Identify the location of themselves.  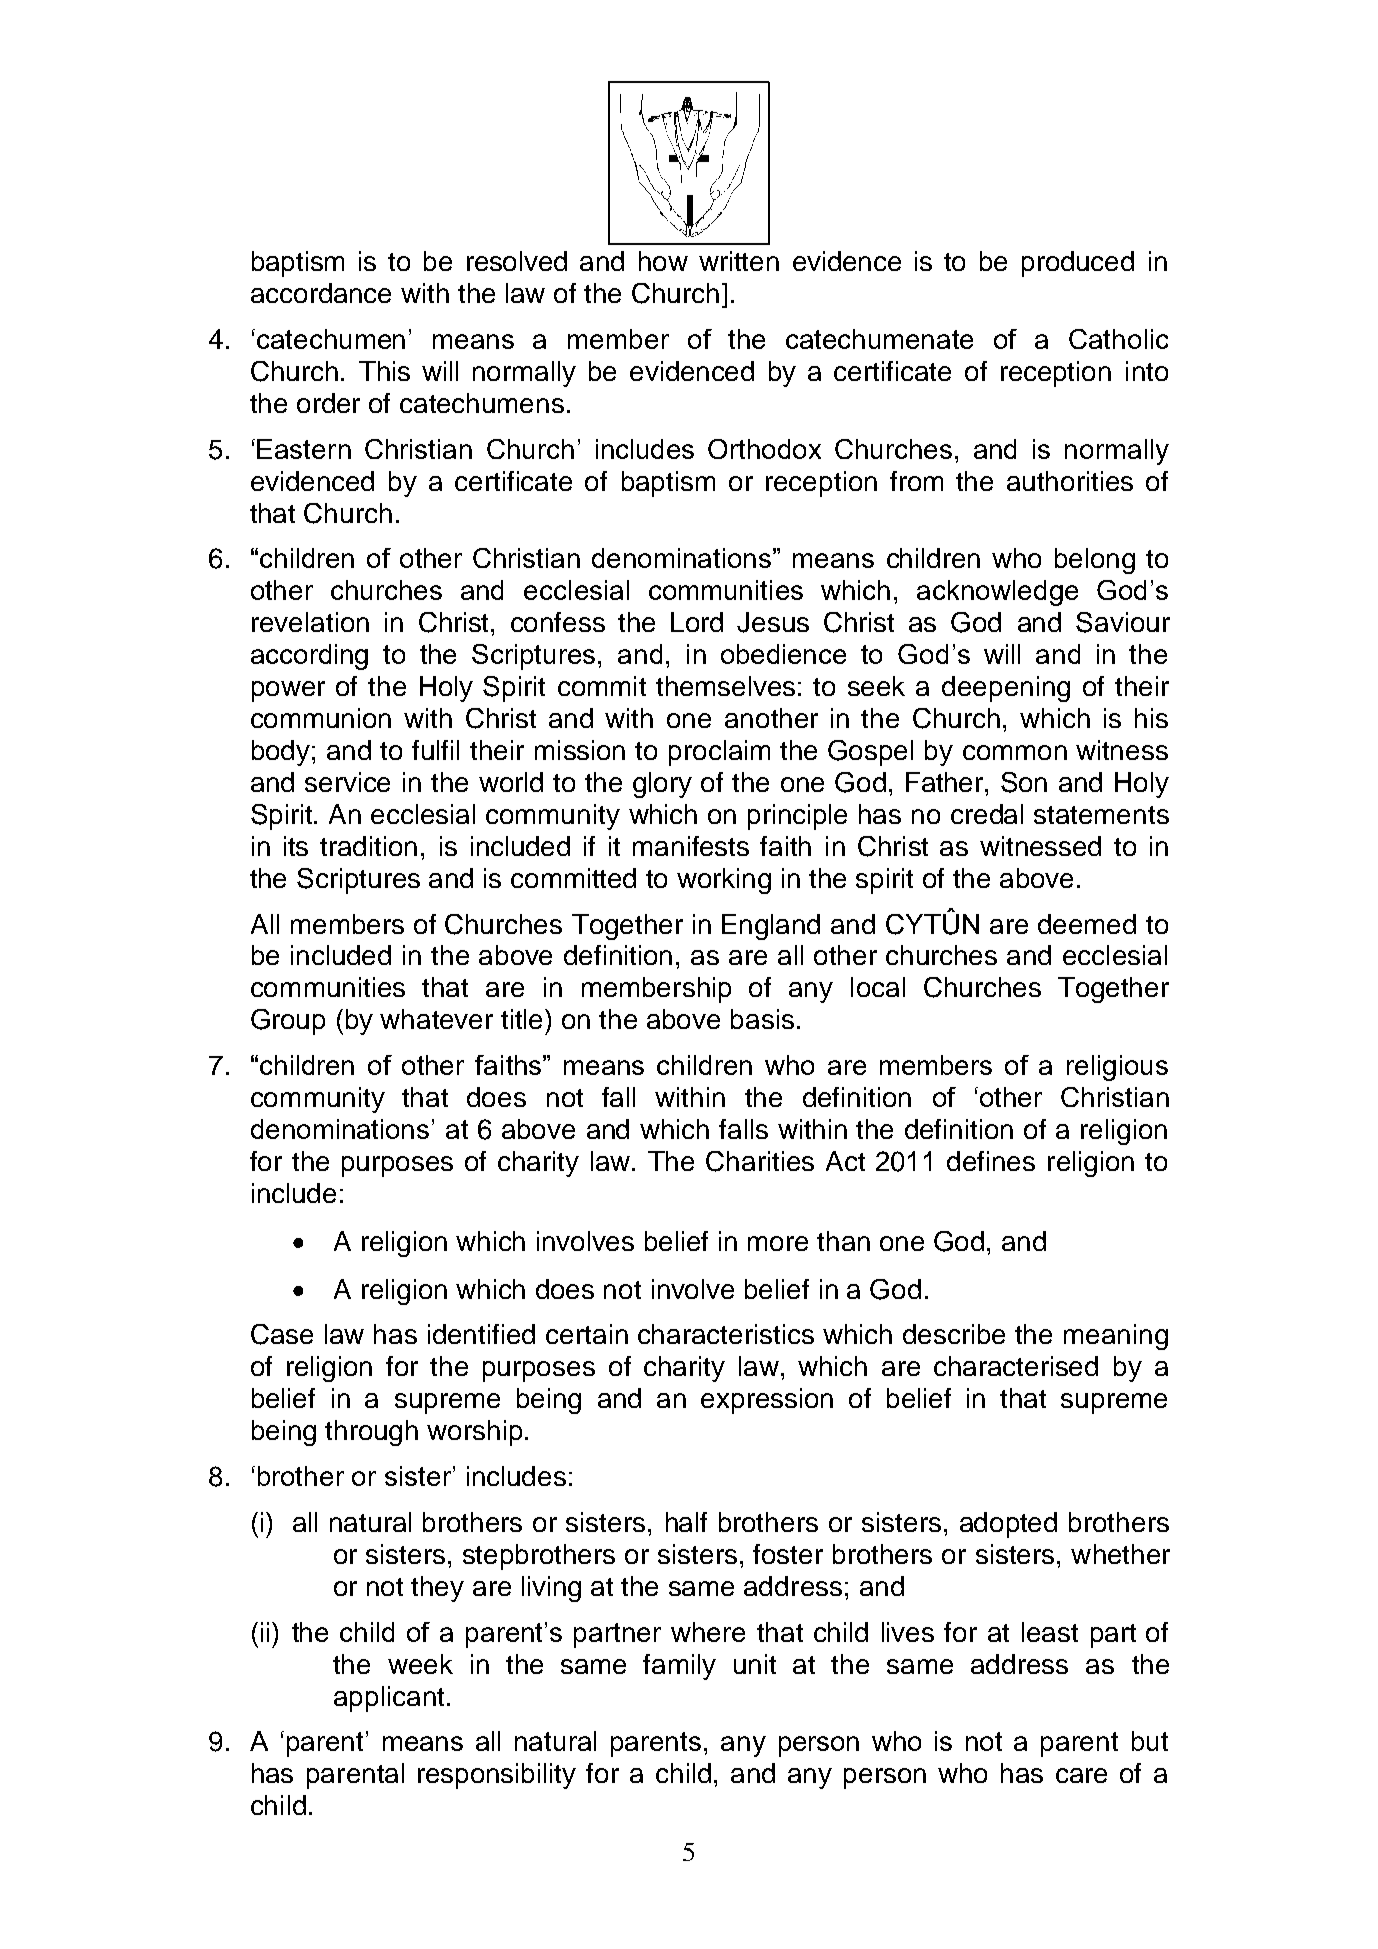
(725, 686).
